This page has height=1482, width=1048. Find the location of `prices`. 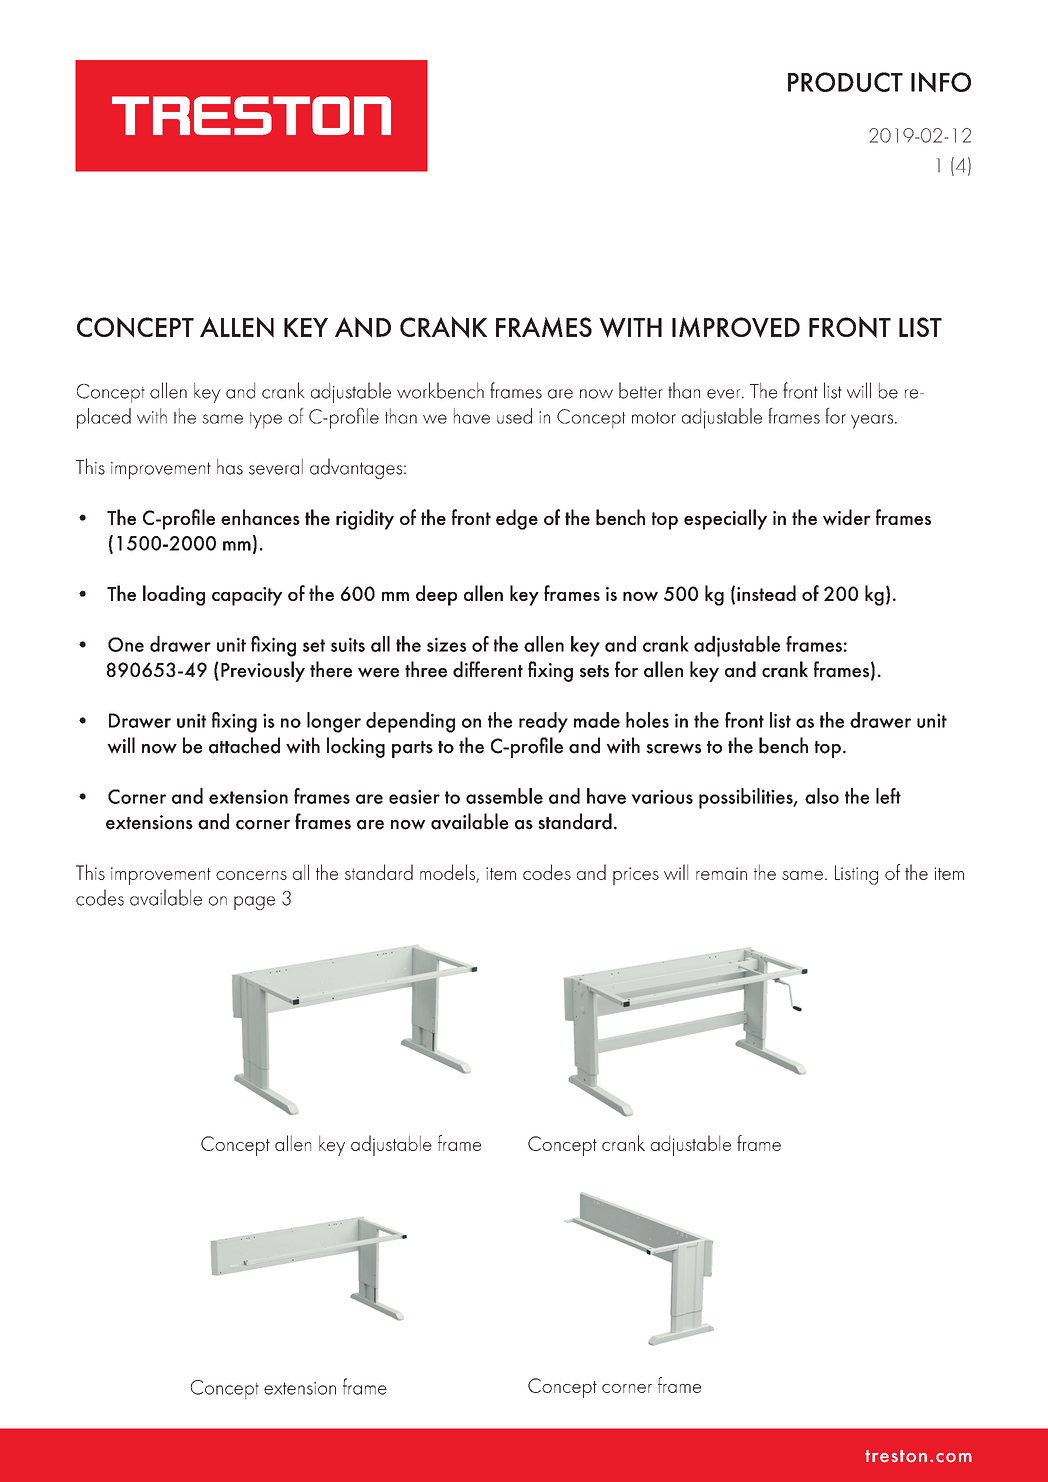

prices is located at coordinates (636, 876).
